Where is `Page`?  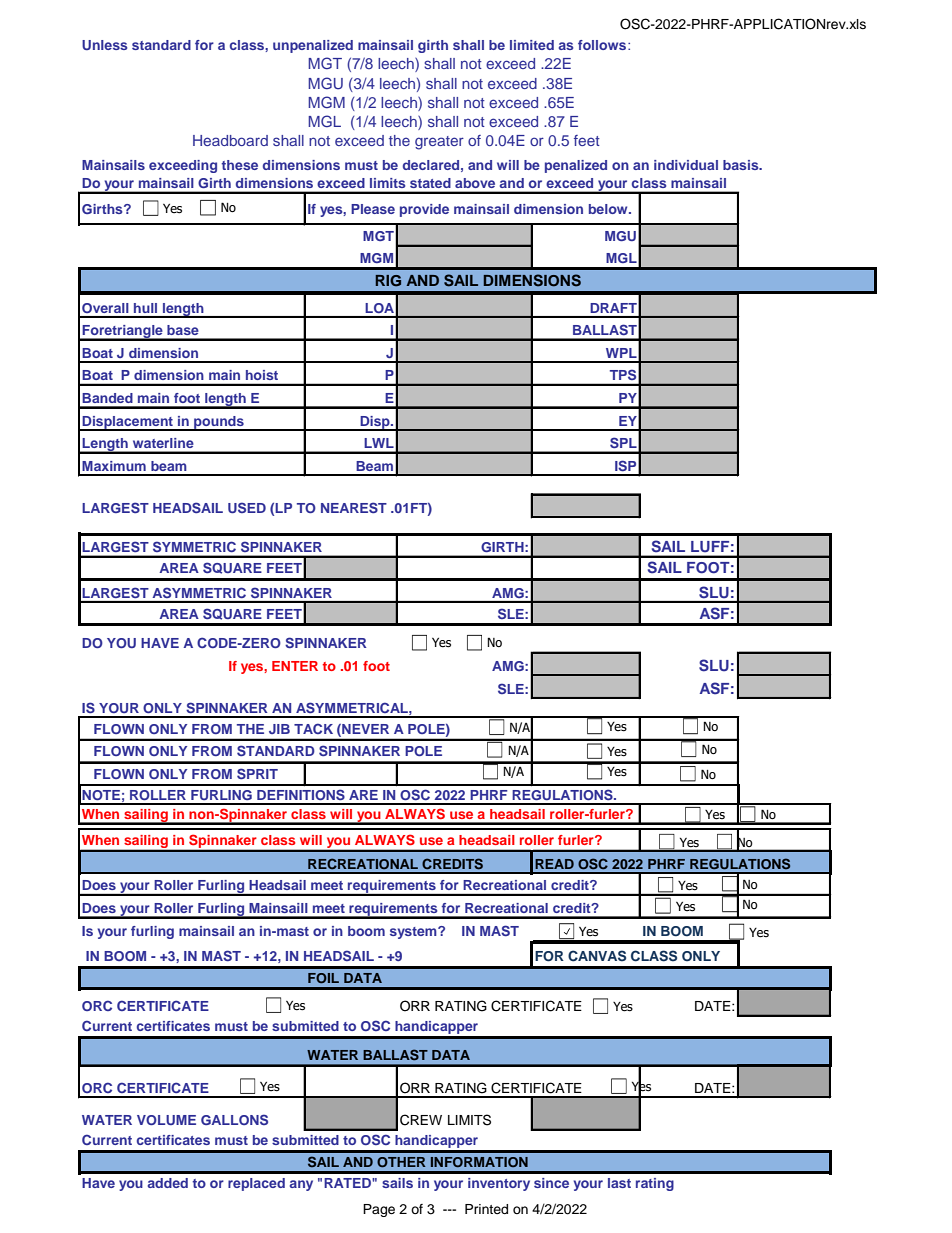
Page is located at coordinates (379, 1210).
